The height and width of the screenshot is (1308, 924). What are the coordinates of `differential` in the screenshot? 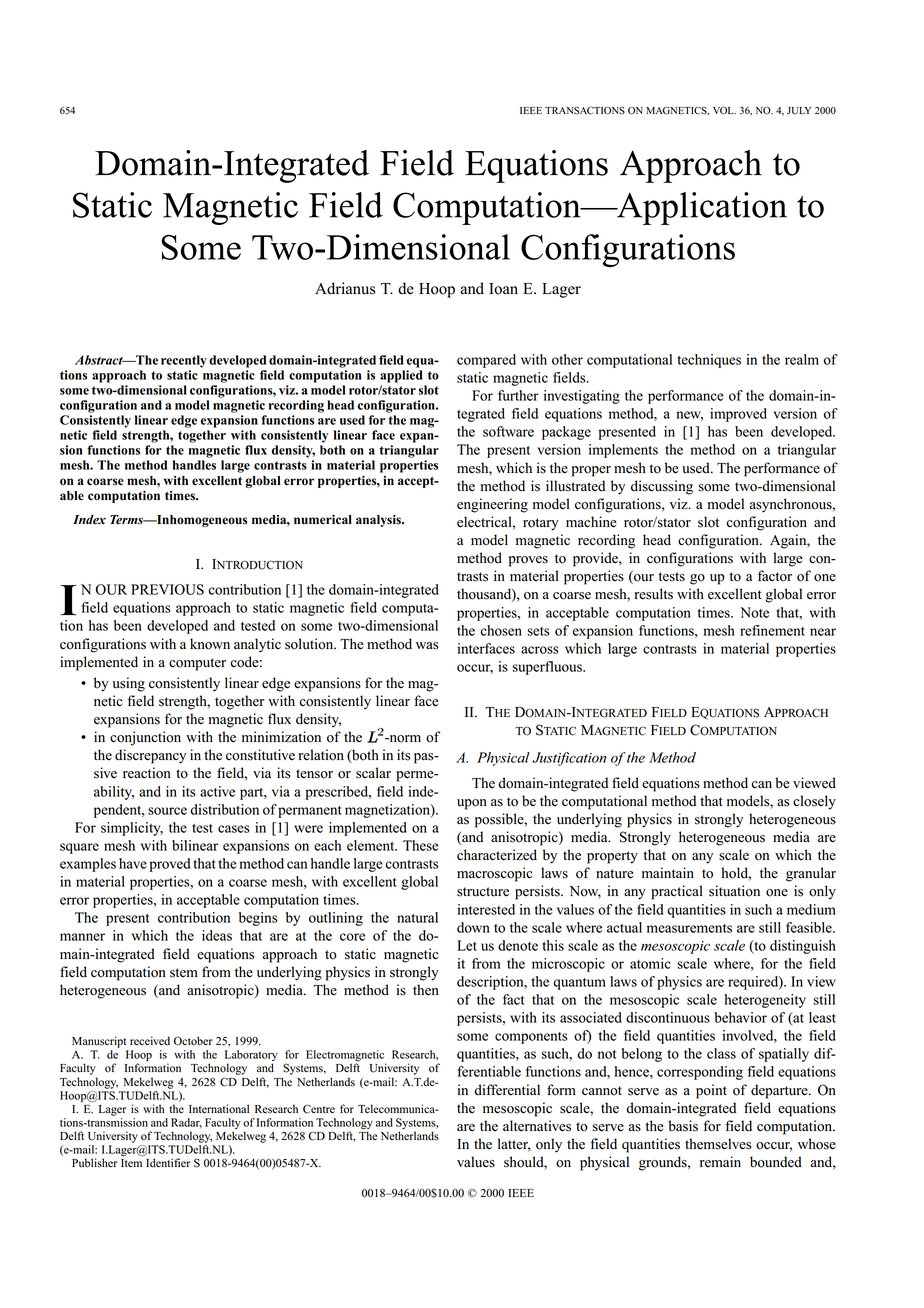 It's located at (507, 1090).
